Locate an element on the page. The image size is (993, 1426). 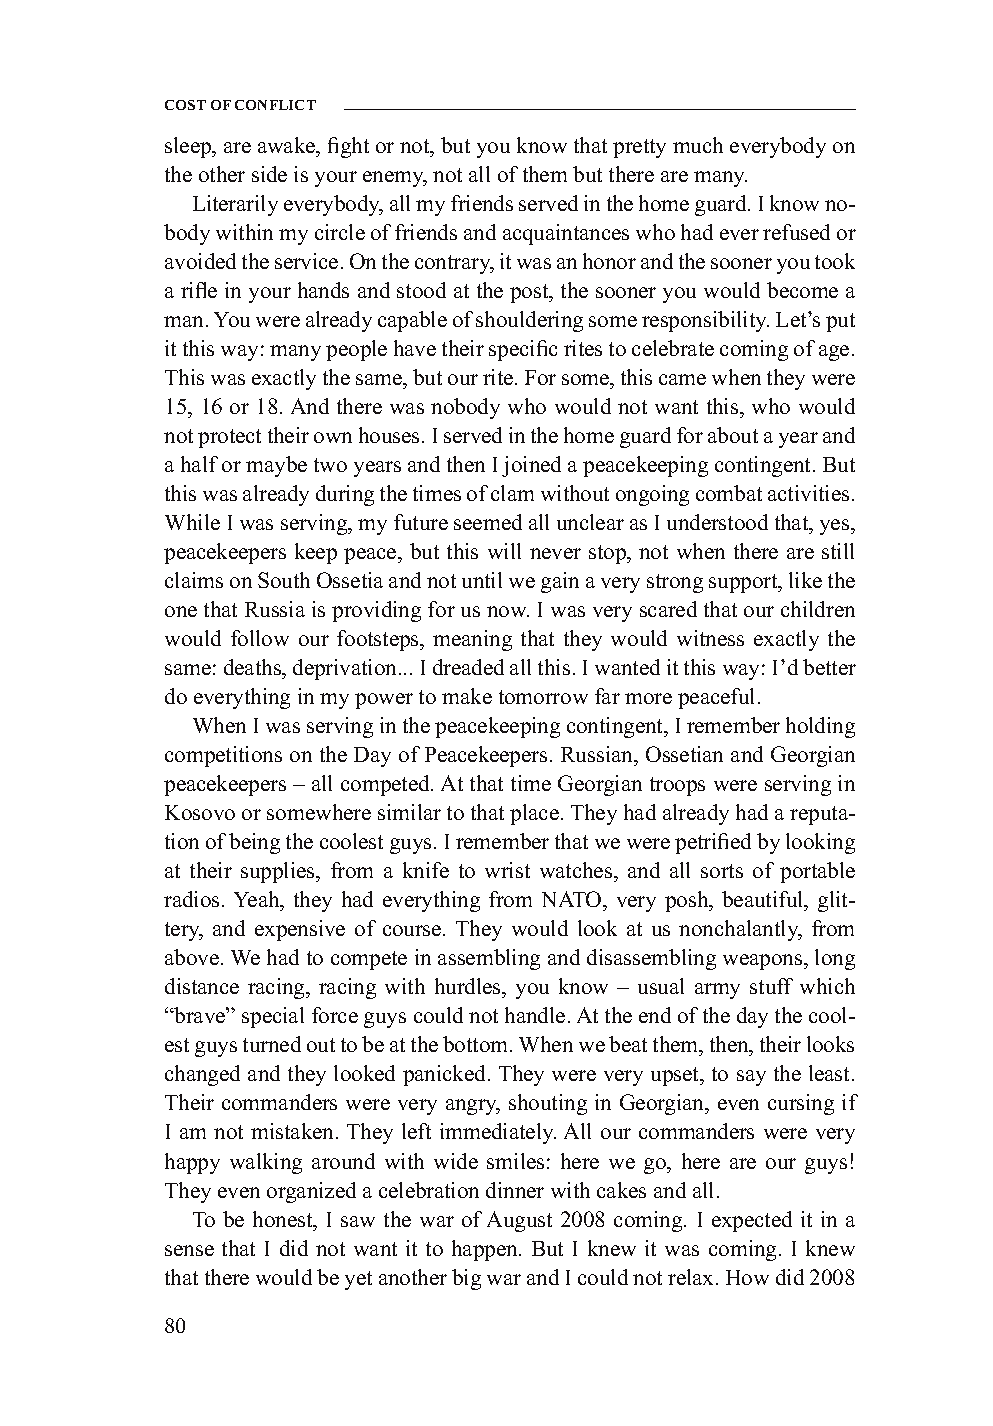
awake is located at coordinates (288, 145).
